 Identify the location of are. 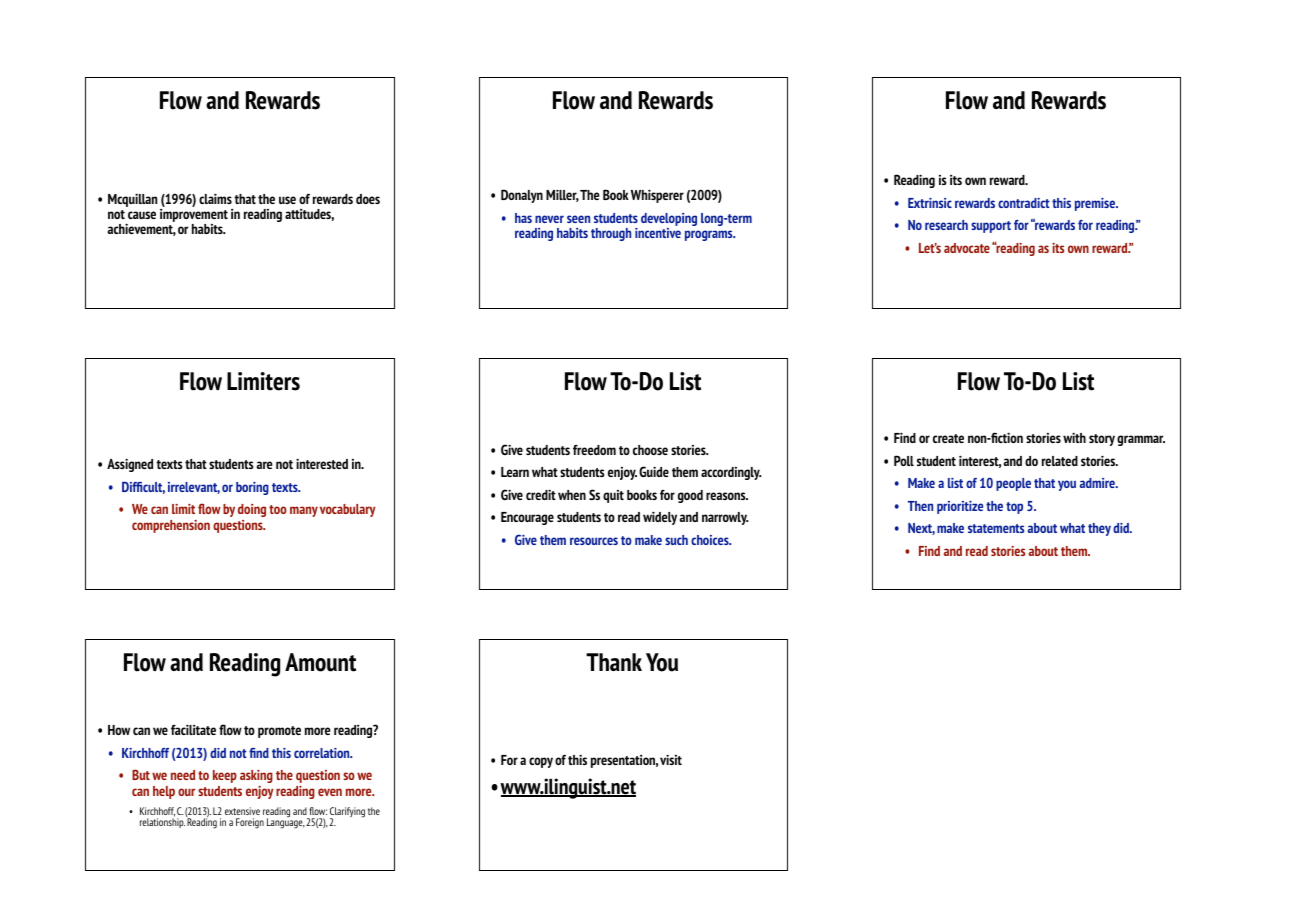
(265, 465).
